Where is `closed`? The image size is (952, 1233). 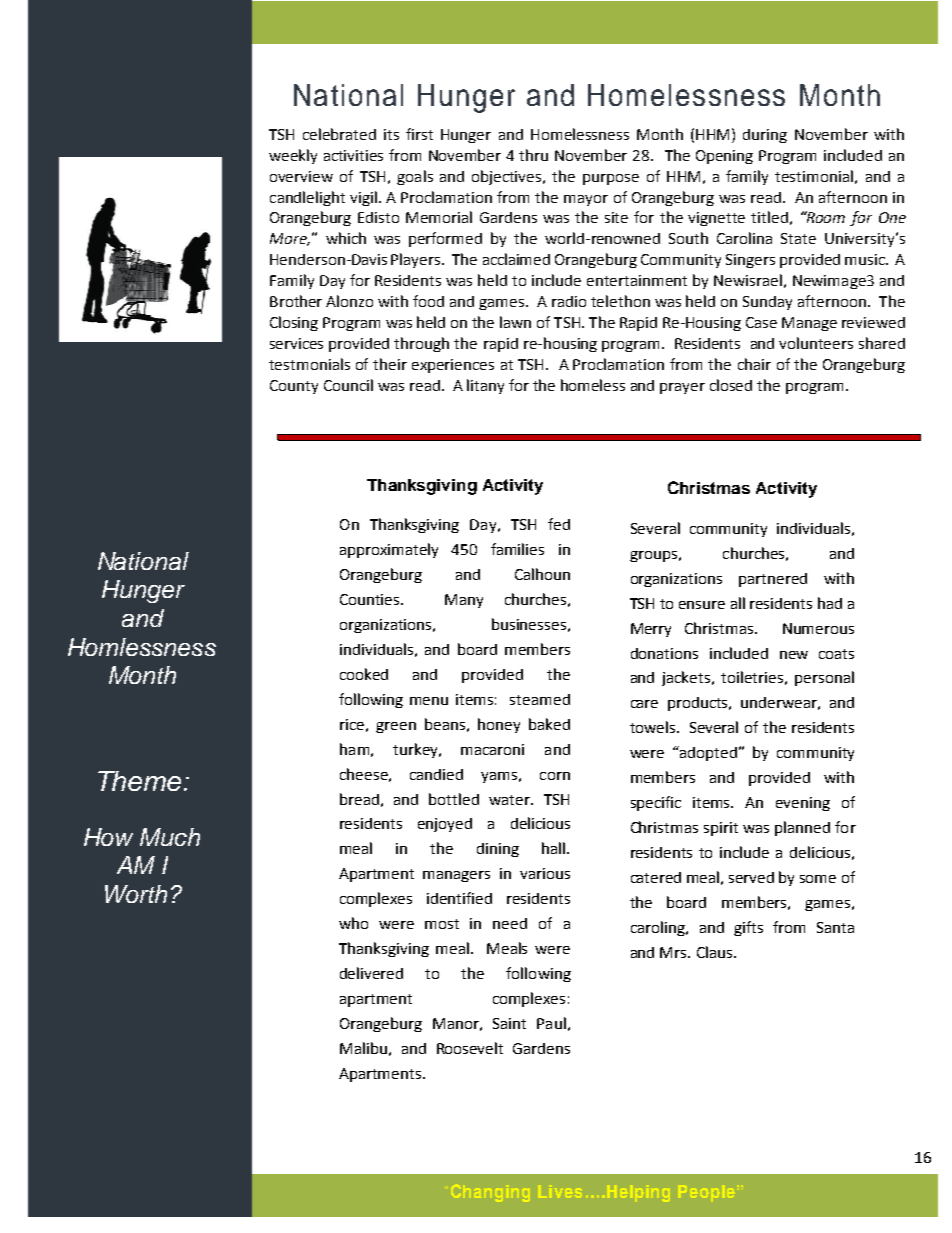 closed is located at coordinates (731, 385).
